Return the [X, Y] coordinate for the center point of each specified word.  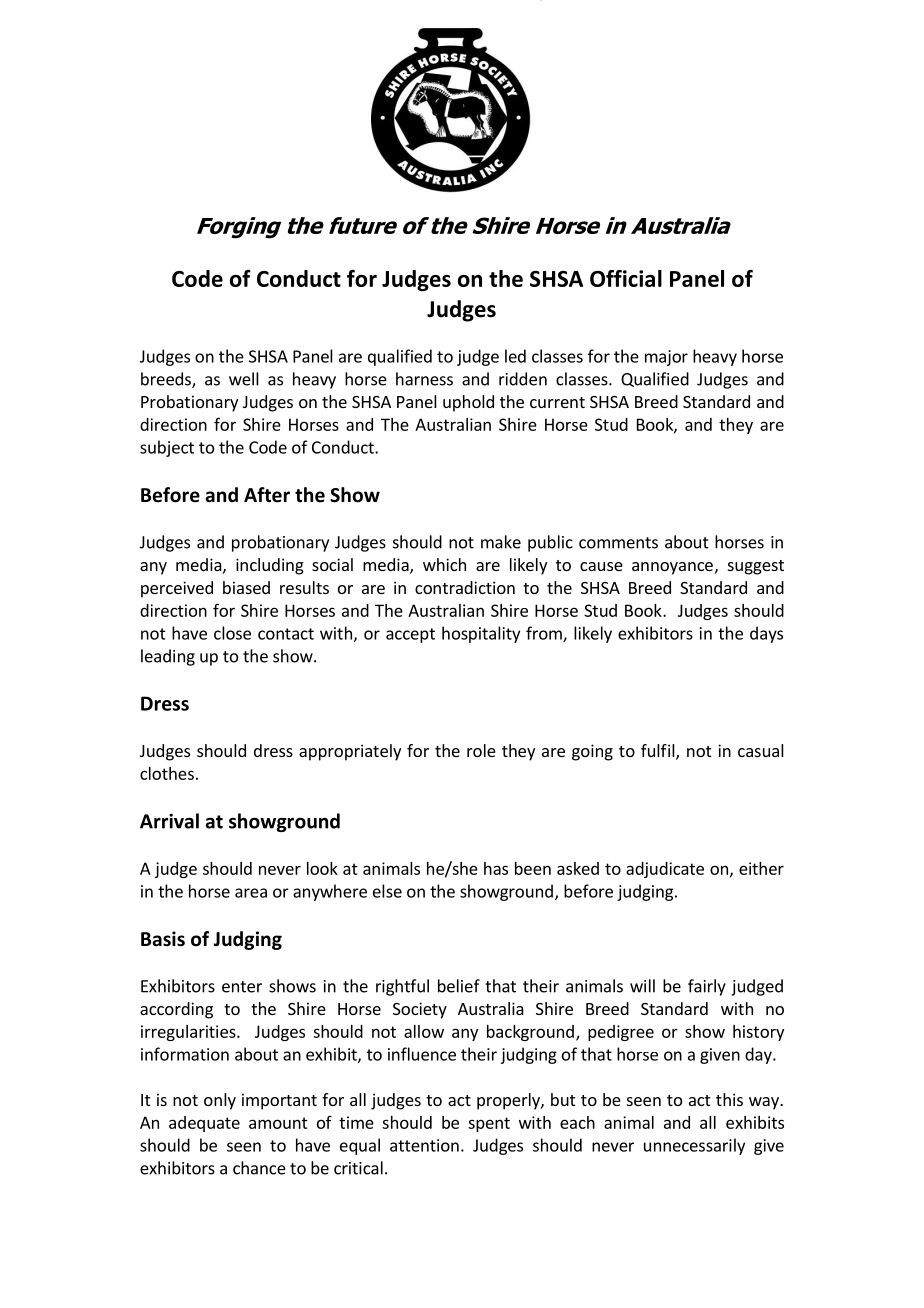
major [666, 358]
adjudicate [665, 870]
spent [489, 1124]
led [515, 356]
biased [246, 587]
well [244, 379]
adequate [204, 1124]
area [251, 893]
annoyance [672, 568]
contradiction [465, 587]
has [496, 868]
